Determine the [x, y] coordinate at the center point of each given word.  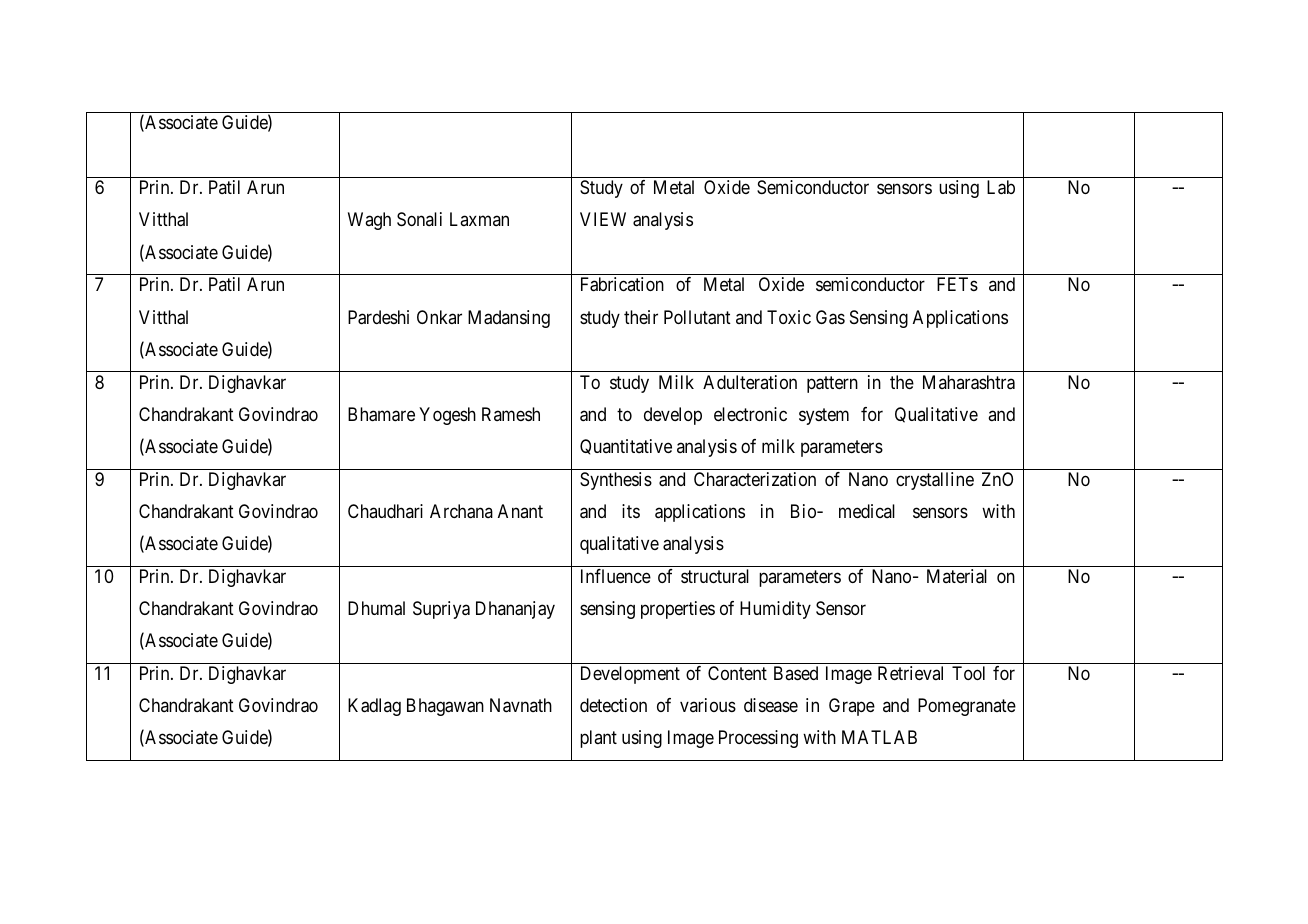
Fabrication [622, 284]
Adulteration [750, 382]
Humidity [775, 610]
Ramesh [511, 414]
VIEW [603, 219]
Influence [616, 576]
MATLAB [879, 737]
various [708, 705]
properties [678, 610]
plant [598, 739]
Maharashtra [969, 382]
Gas [830, 317]
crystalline [935, 481]
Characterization [755, 479]
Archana [461, 511]
